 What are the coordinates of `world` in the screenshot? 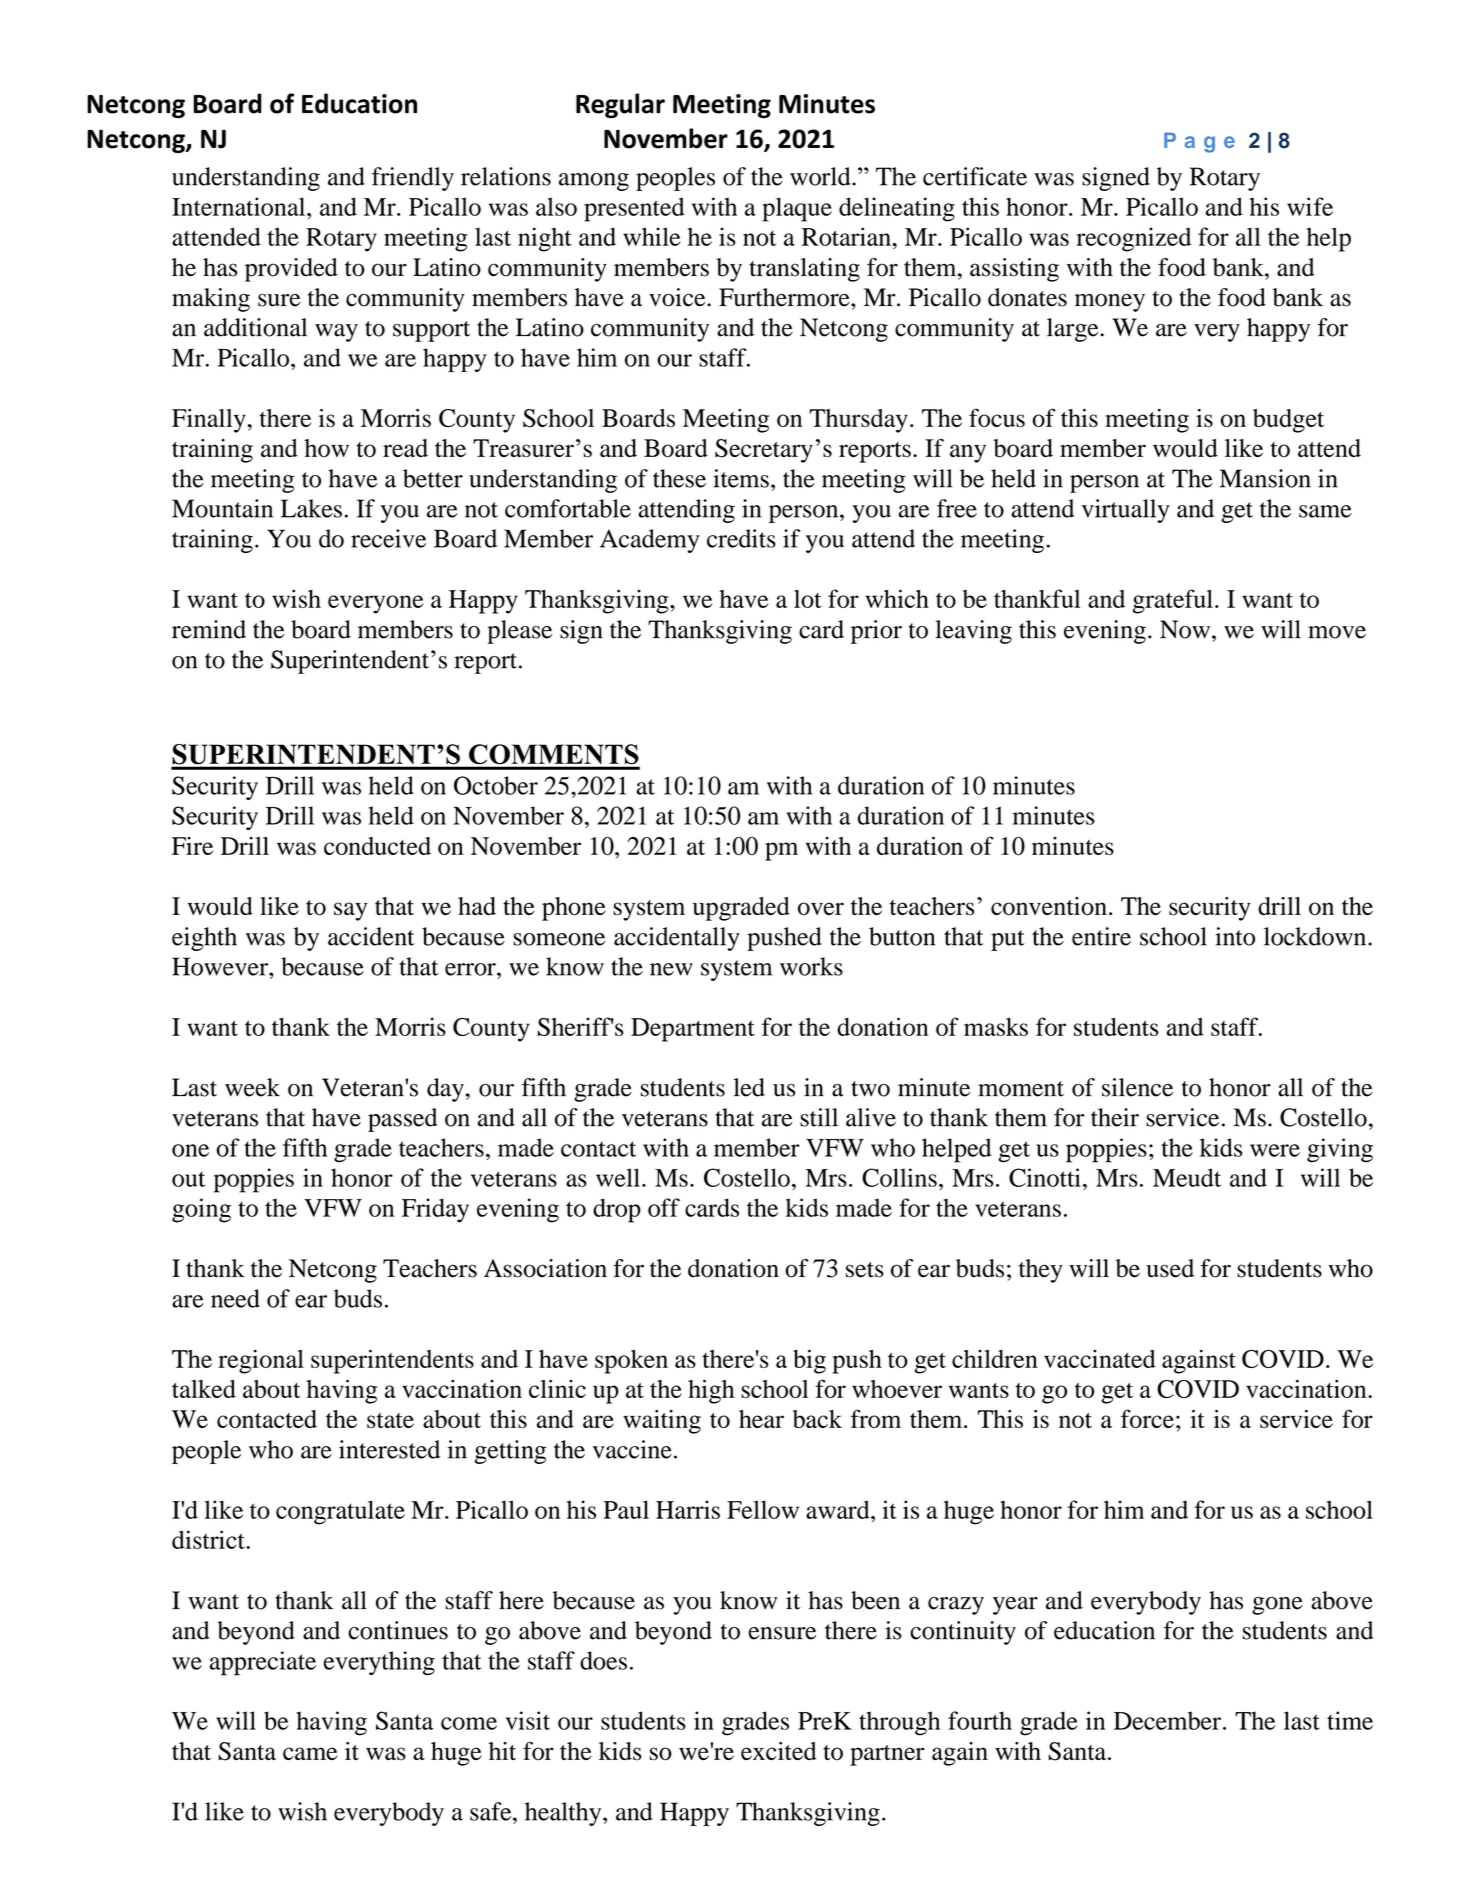 It's located at (821, 176).
